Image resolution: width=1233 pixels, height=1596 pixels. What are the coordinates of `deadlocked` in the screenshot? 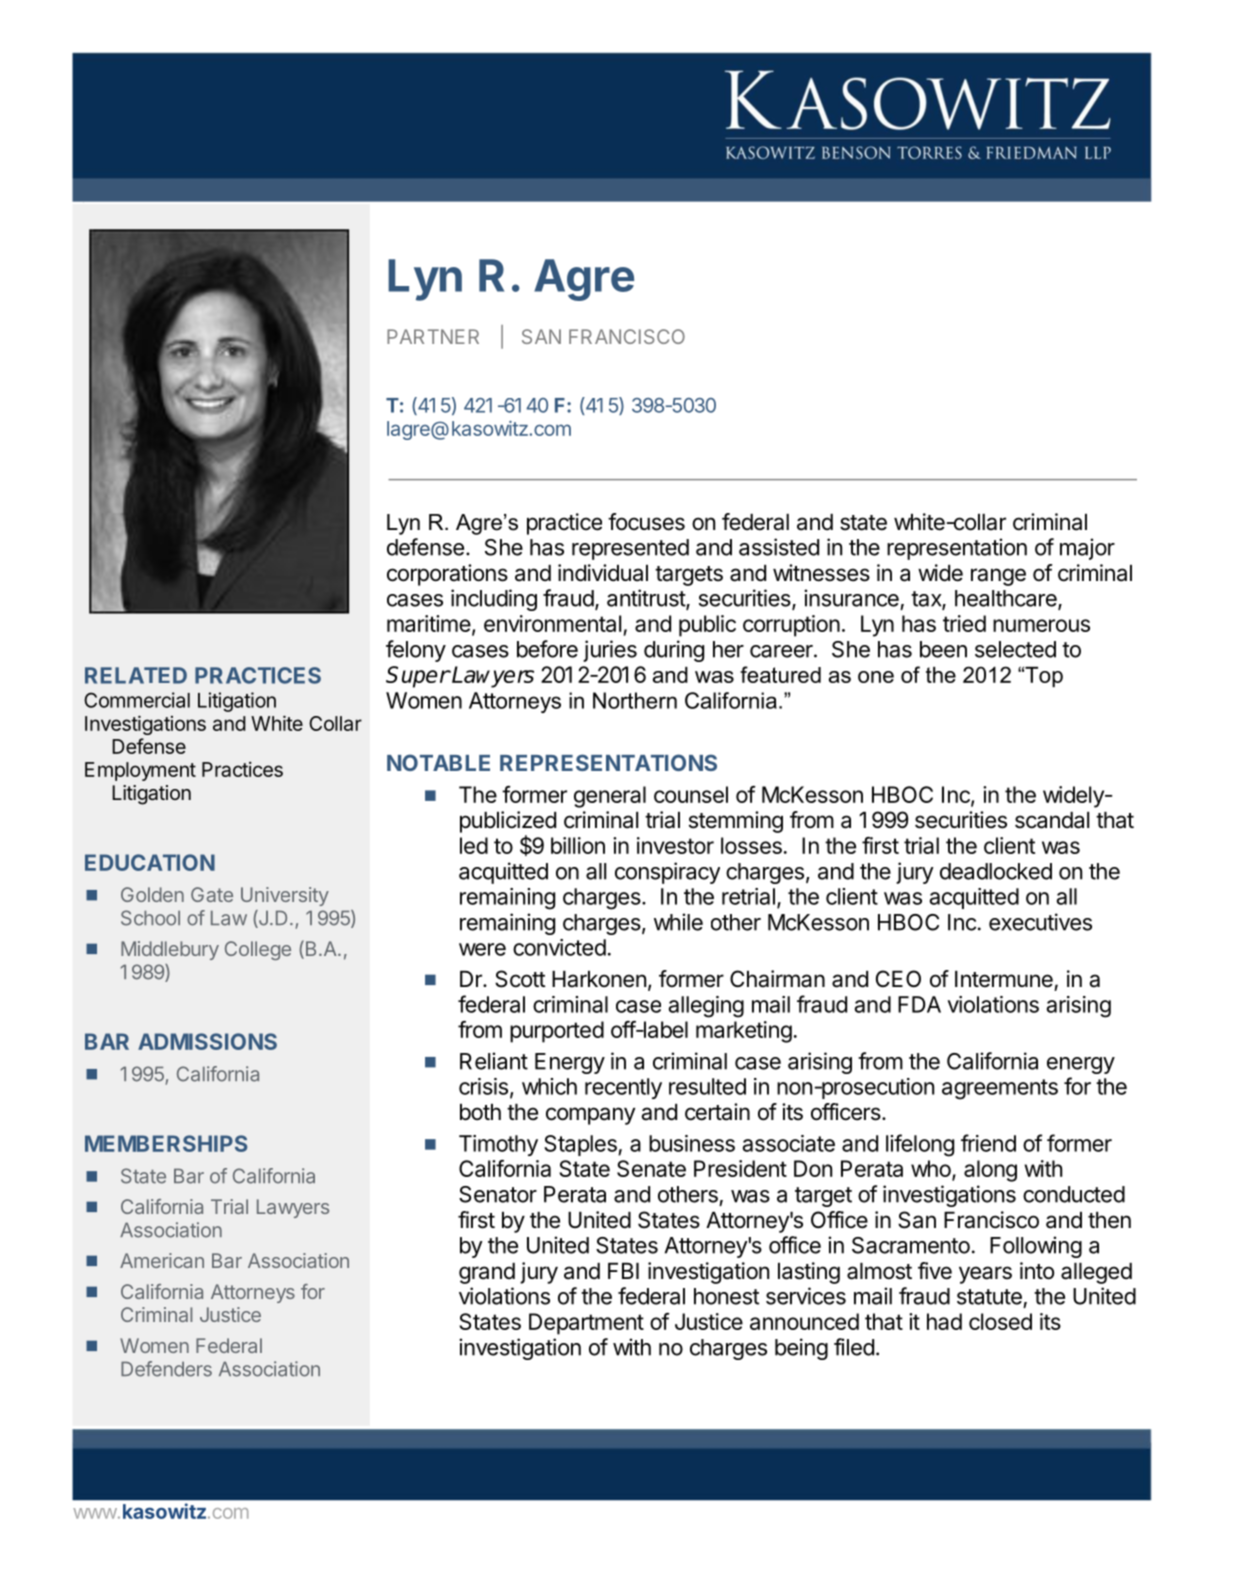 It's located at (996, 871).
